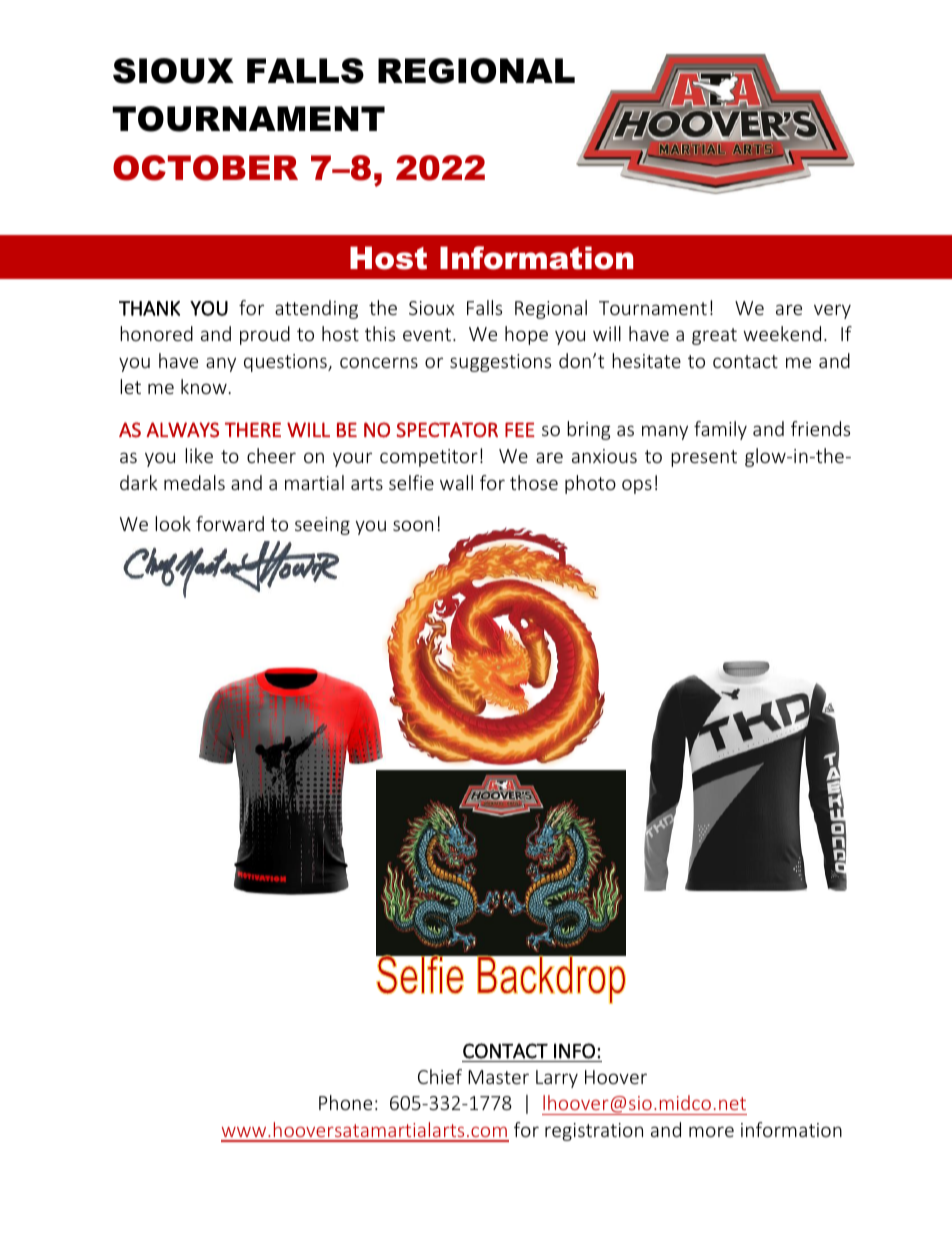 This screenshot has height=1233, width=952. Describe the element at coordinates (413, 525) in the screenshot. I see `soon` at that location.
